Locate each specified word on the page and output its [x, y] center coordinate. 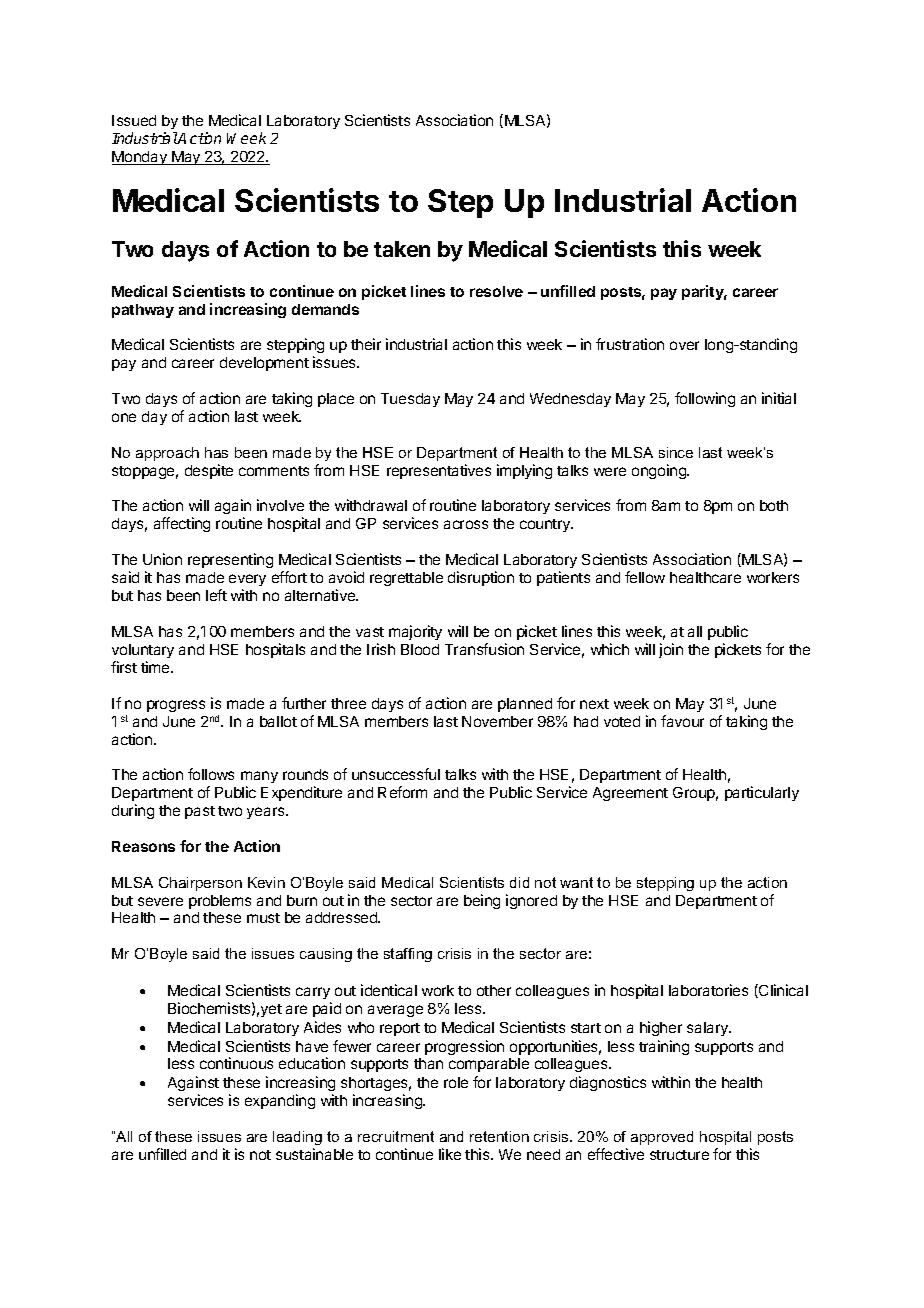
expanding [280, 1101]
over [684, 345]
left [216, 595]
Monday [140, 158]
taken [402, 249]
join [671, 650]
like [450, 1154]
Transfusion [484, 649]
